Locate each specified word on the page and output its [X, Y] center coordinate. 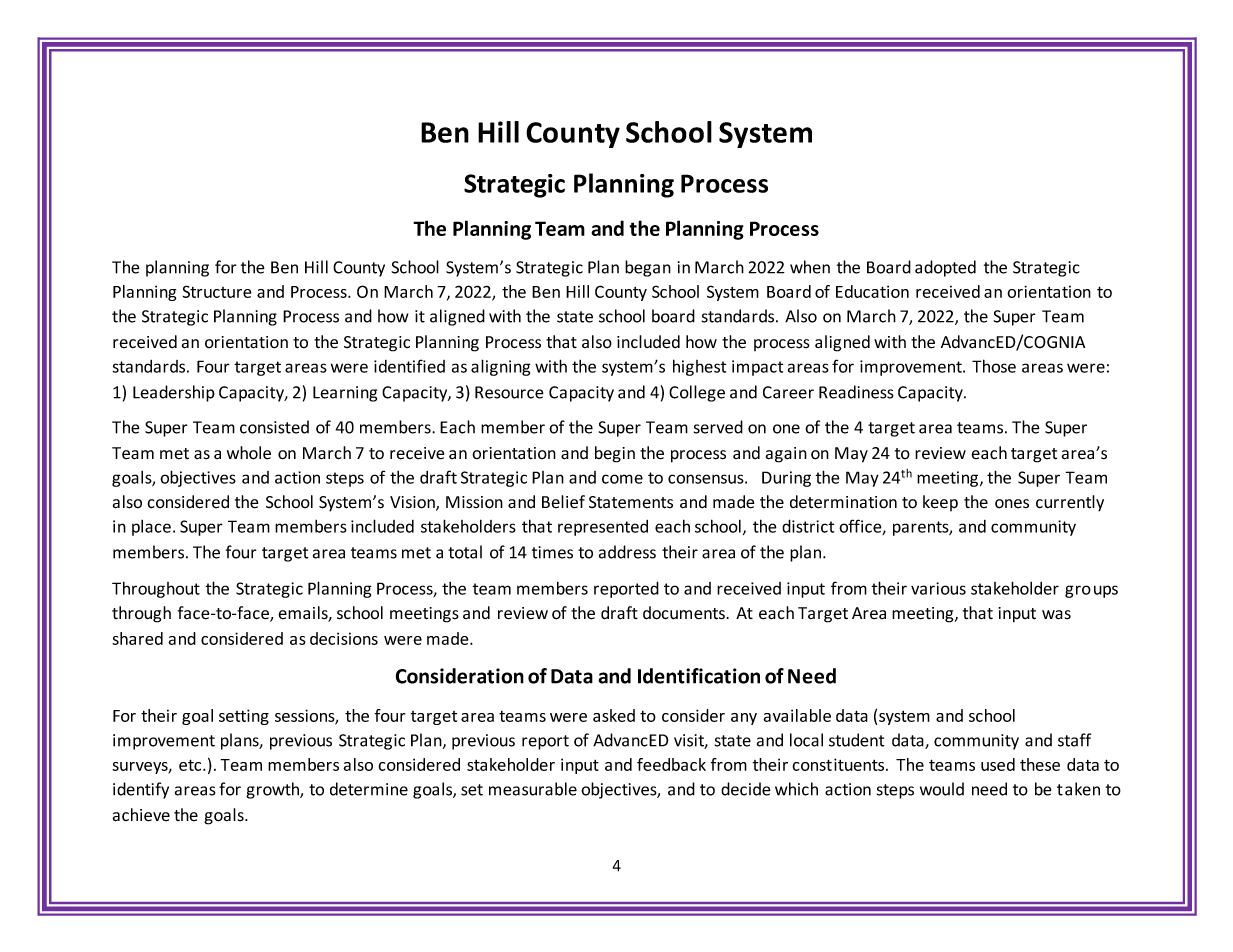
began [648, 268]
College [697, 393]
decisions [344, 638]
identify [141, 790]
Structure [217, 291]
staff [1074, 740]
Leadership [174, 393]
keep [940, 503]
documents [685, 613]
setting [244, 717]
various [938, 588]
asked [614, 715]
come [622, 479]
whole [249, 453]
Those [994, 366]
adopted [945, 268]
